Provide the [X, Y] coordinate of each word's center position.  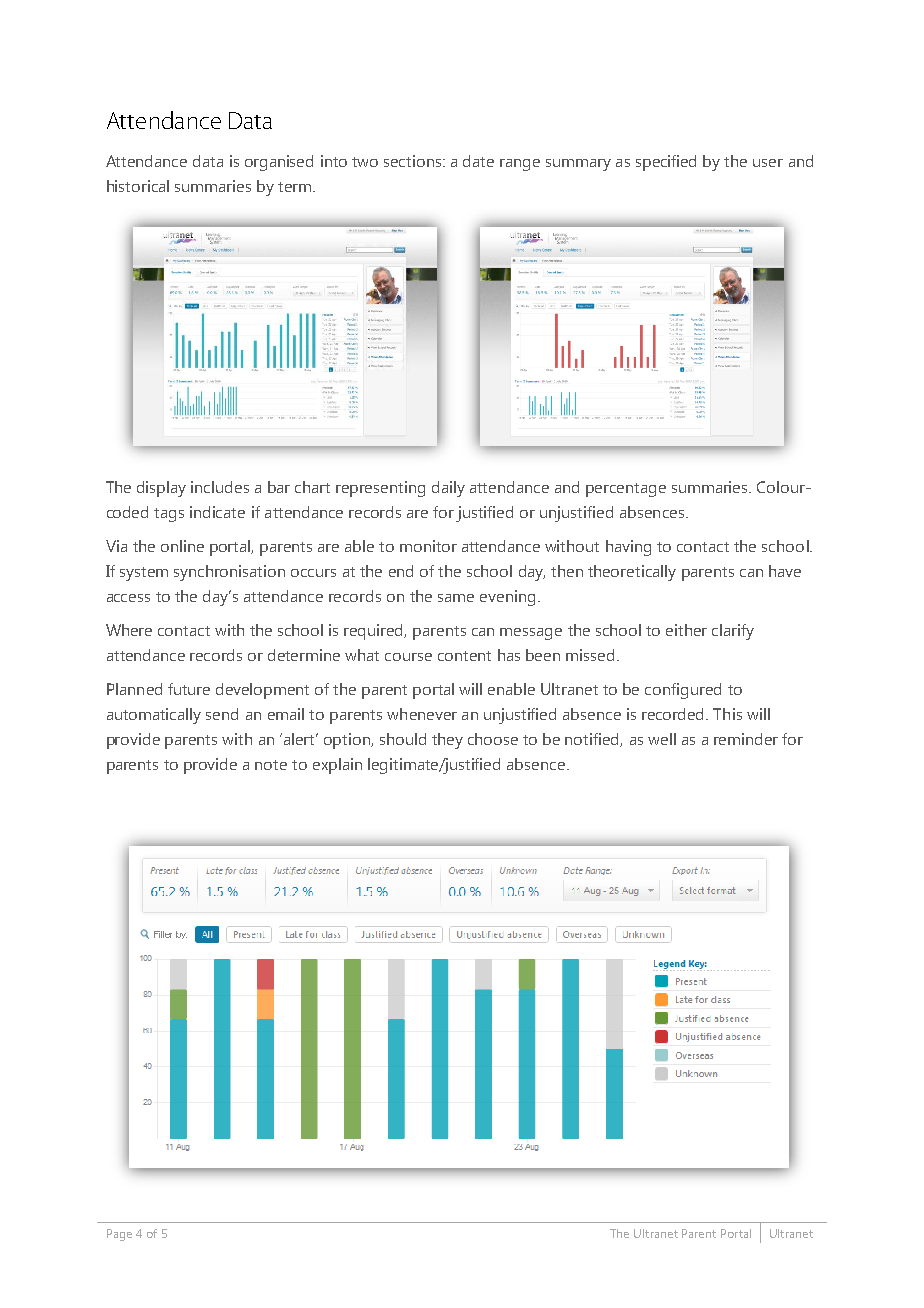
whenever [422, 714]
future [189, 689]
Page [119, 1235]
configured [683, 691]
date [478, 161]
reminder [746, 739]
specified [666, 163]
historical [138, 186]
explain [337, 766]
